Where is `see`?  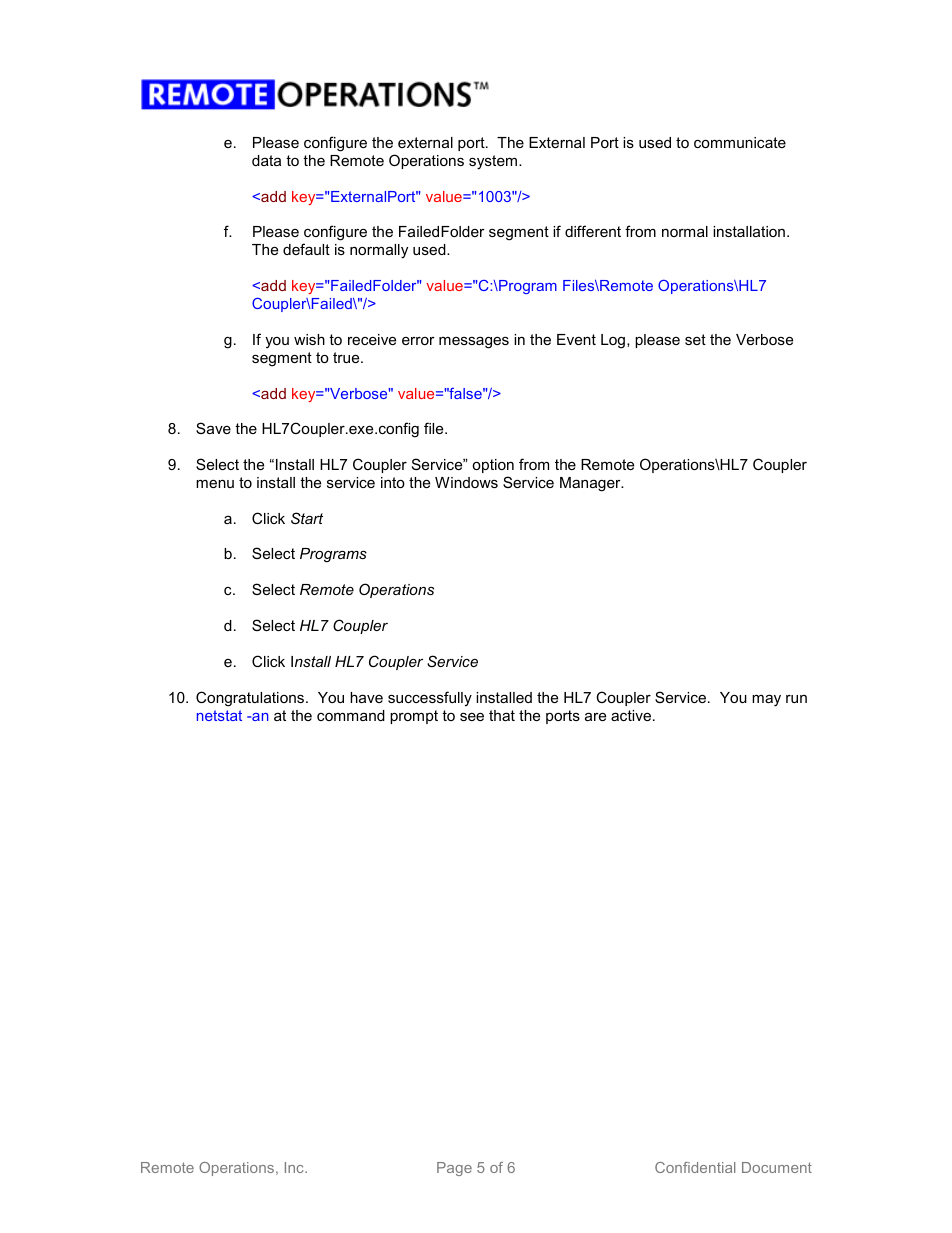 see is located at coordinates (472, 716).
